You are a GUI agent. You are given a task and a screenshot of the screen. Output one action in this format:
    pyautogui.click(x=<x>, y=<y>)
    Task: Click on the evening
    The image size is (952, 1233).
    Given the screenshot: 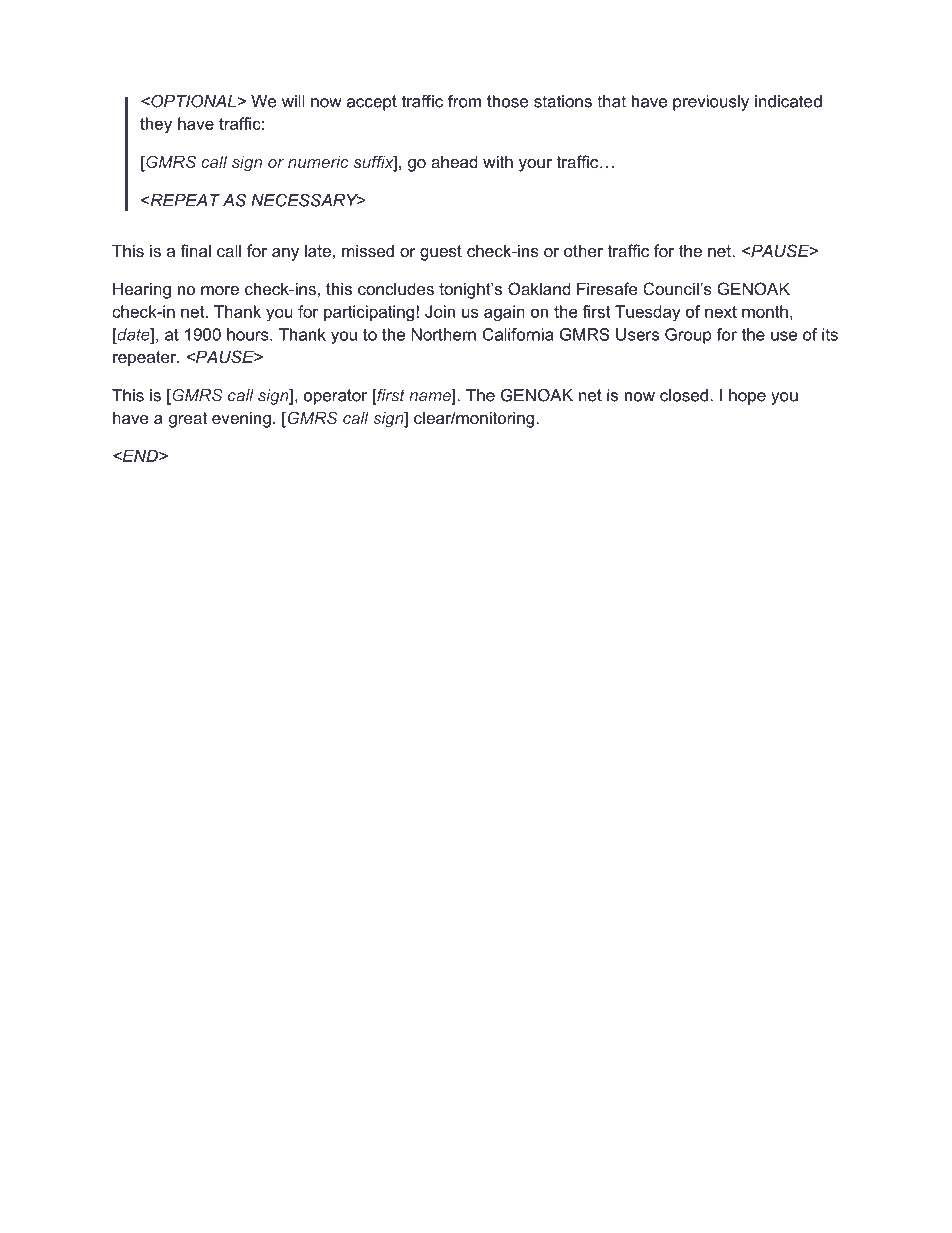 What is the action you would take?
    pyautogui.click(x=241, y=419)
